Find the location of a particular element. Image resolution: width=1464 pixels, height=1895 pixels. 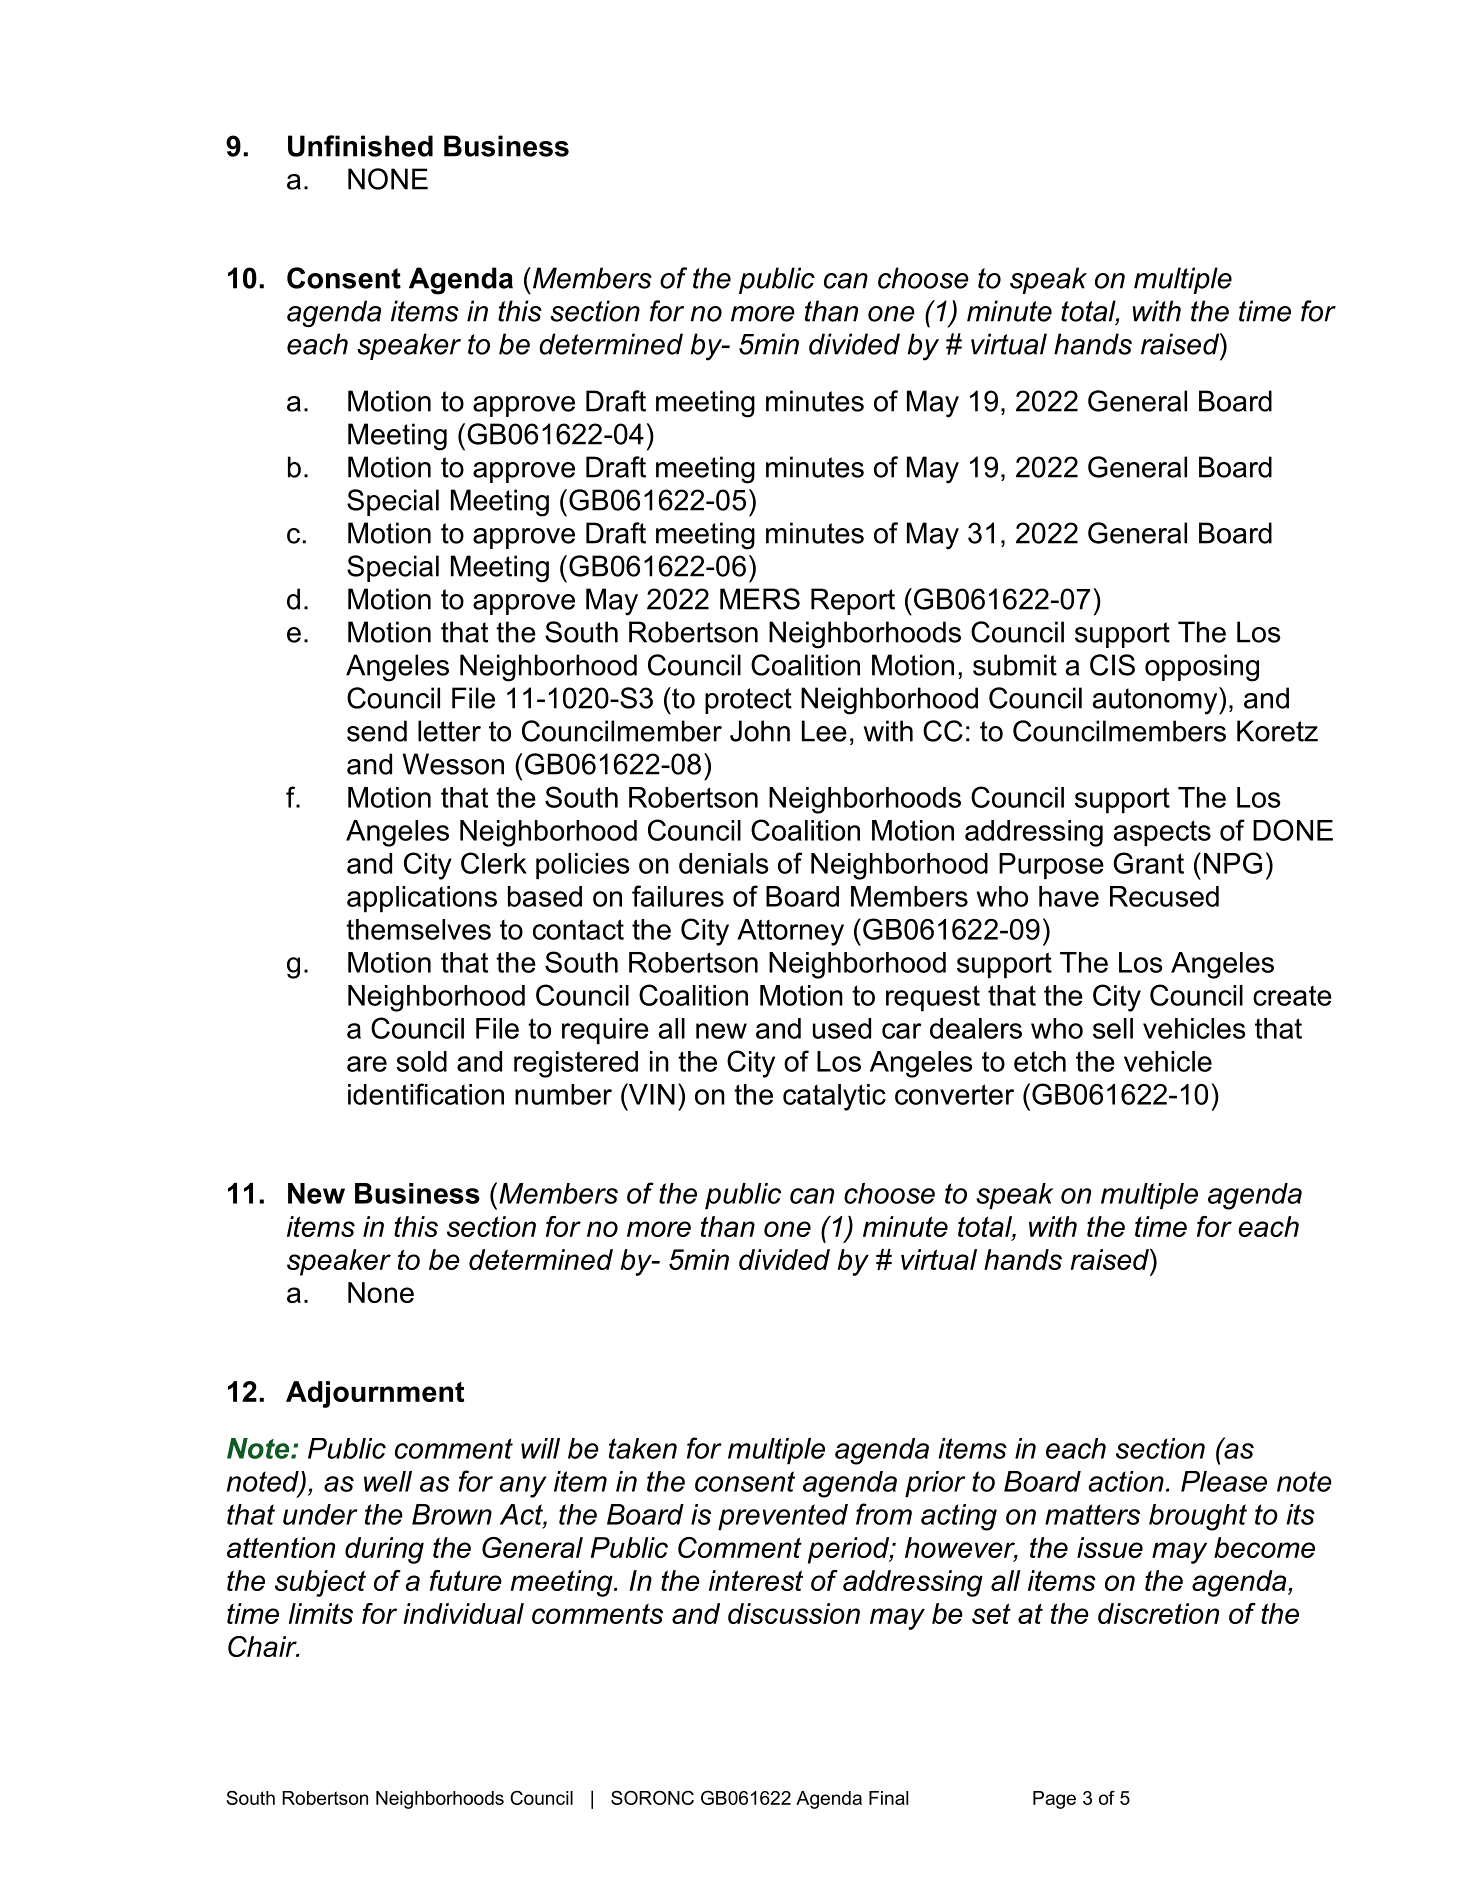

denials is located at coordinates (723, 863).
